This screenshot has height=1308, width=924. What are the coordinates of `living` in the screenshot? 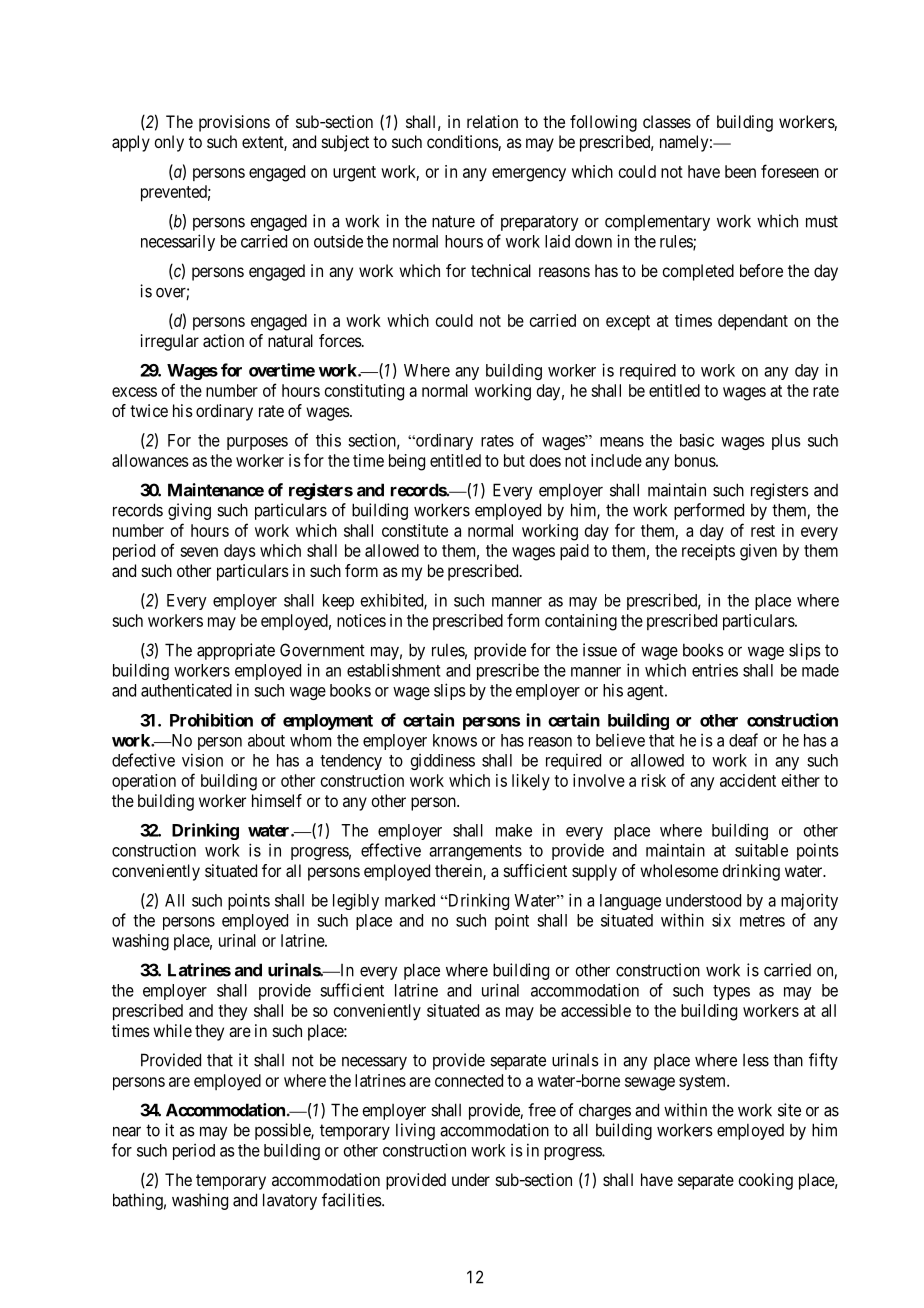 It's located at (415, 1131).
